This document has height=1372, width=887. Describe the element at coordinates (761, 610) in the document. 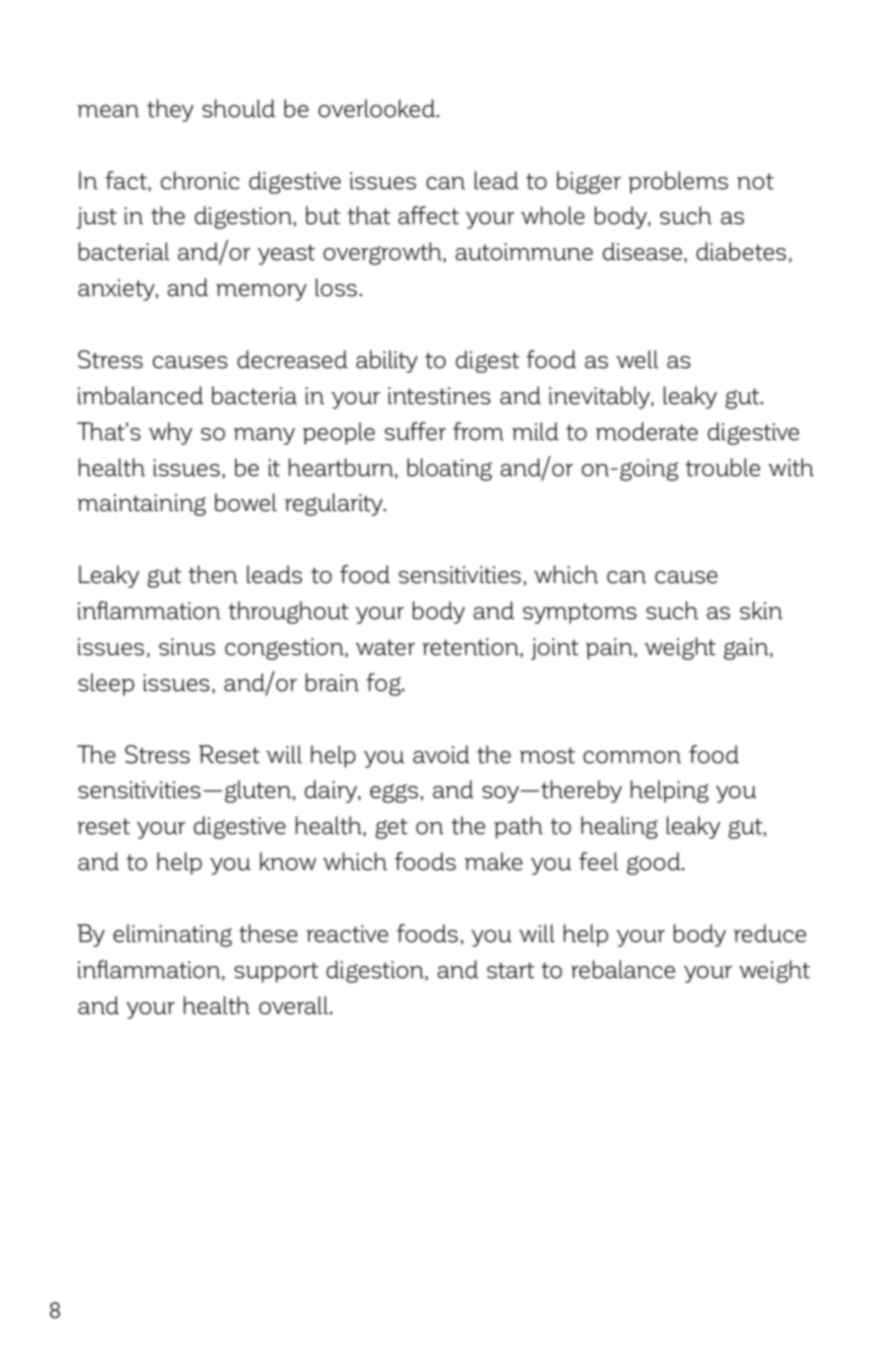

I see `skin` at that location.
